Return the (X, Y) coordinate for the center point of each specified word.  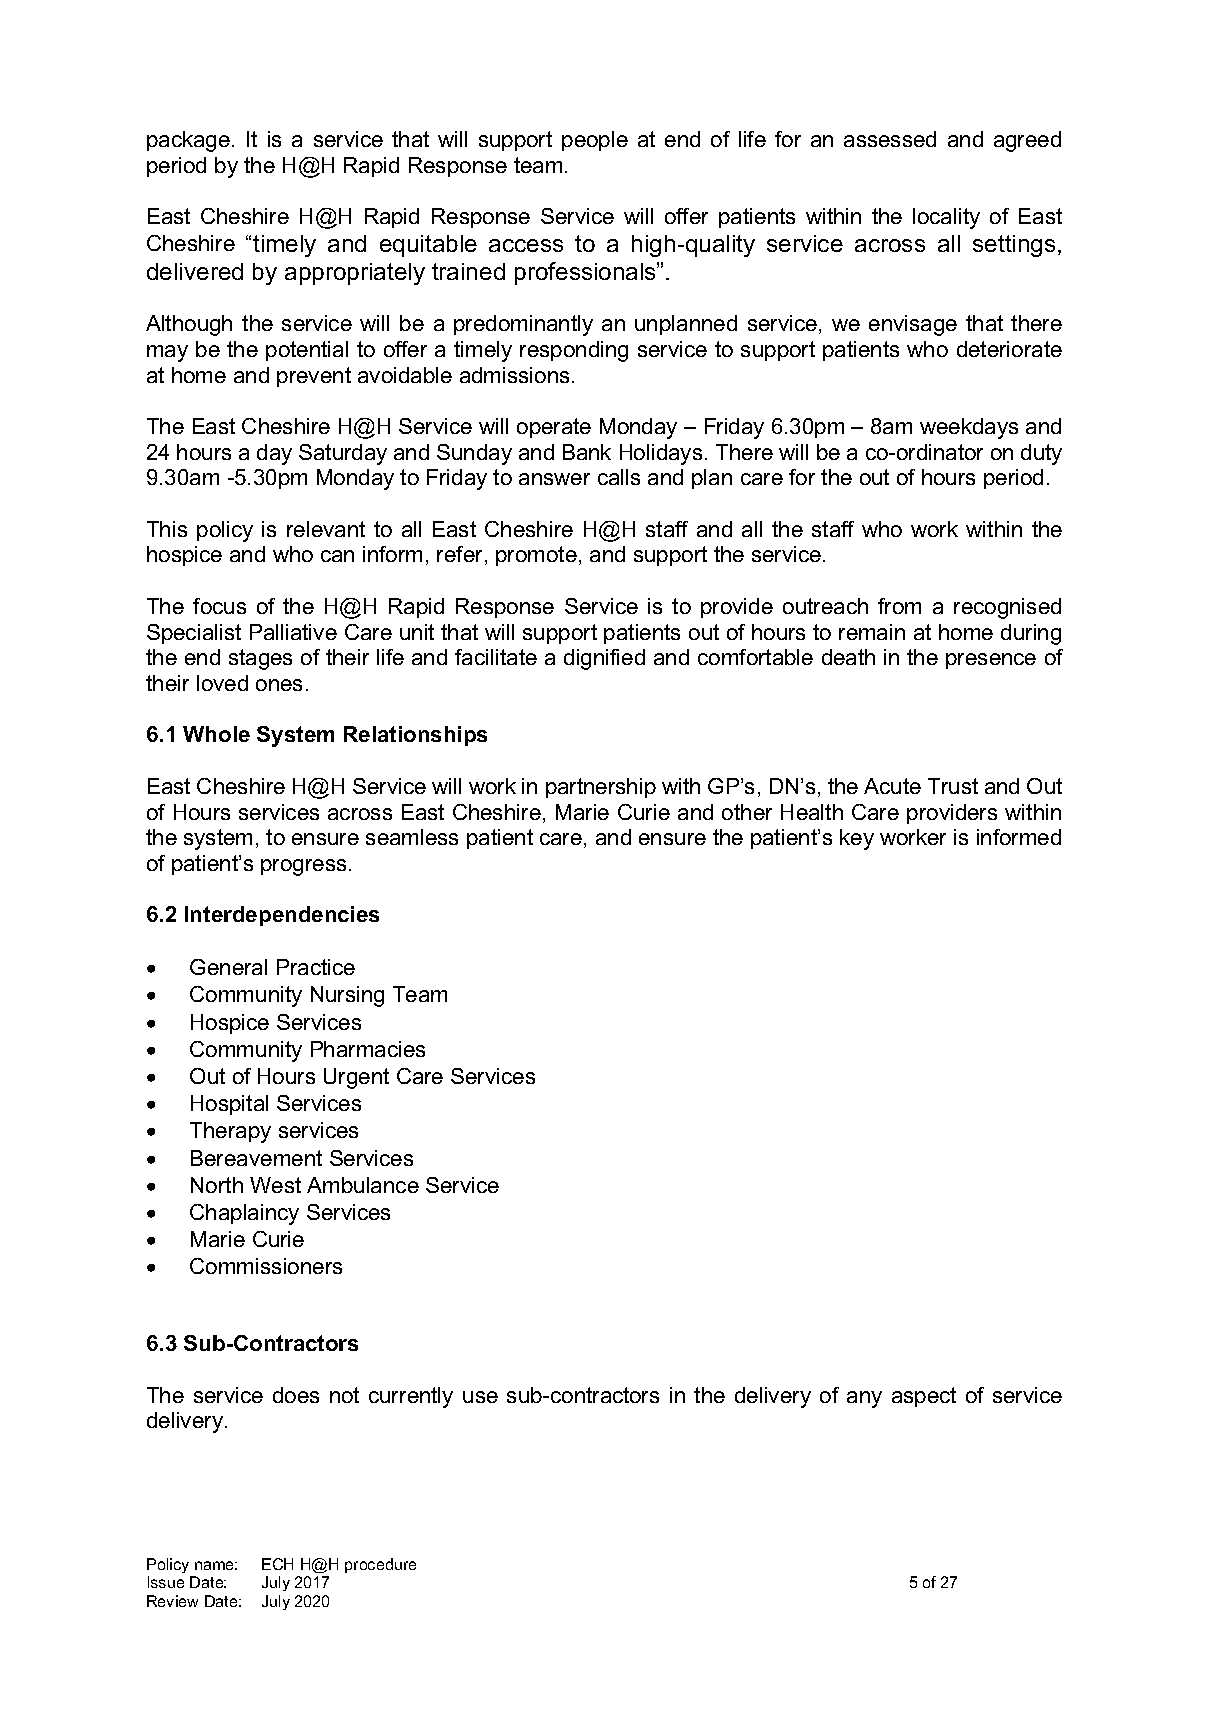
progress (303, 867)
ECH (277, 1564)
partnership (601, 788)
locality (946, 218)
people (595, 141)
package (188, 141)
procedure (380, 1565)
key (857, 839)
